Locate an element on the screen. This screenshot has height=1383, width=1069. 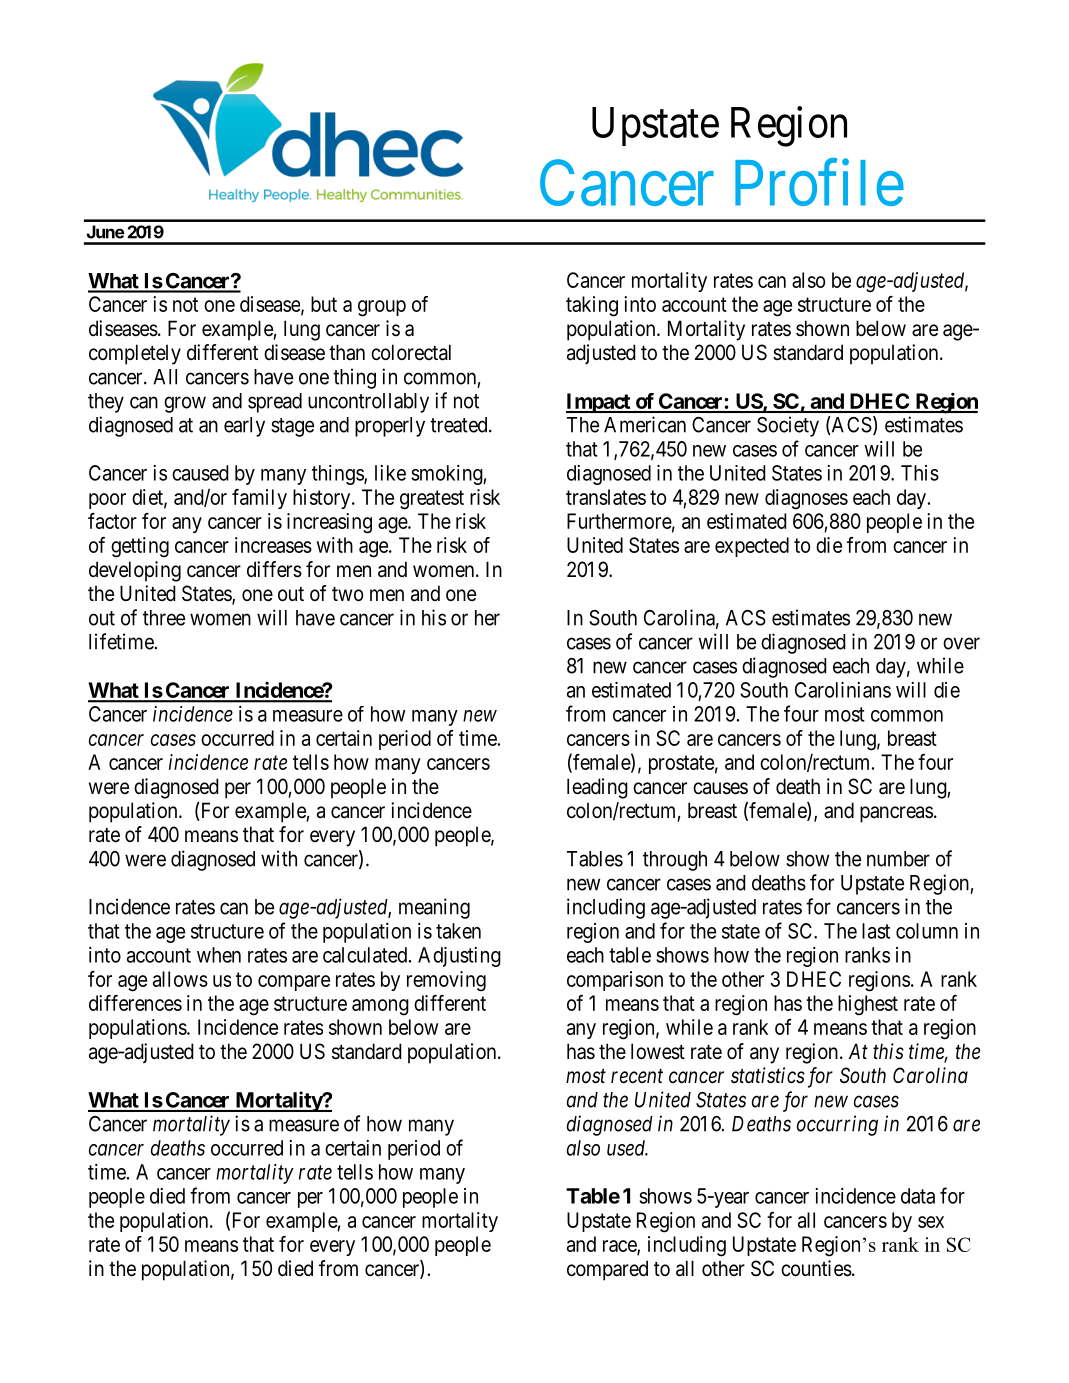
last is located at coordinates (876, 931).
